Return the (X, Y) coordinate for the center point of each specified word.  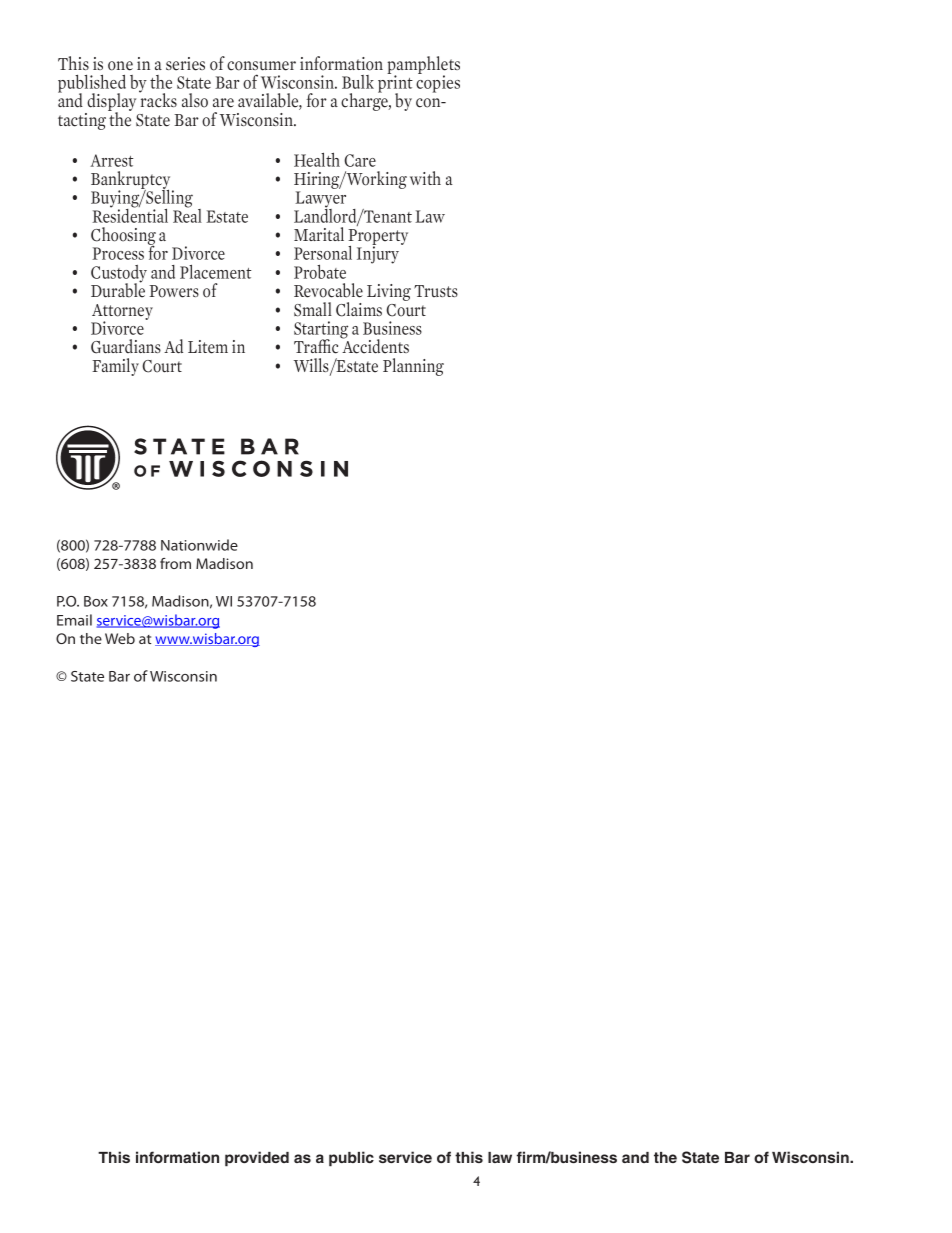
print (395, 84)
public (351, 1159)
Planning (413, 367)
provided (257, 1159)
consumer (261, 66)
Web (120, 638)
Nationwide (199, 545)
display (110, 103)
